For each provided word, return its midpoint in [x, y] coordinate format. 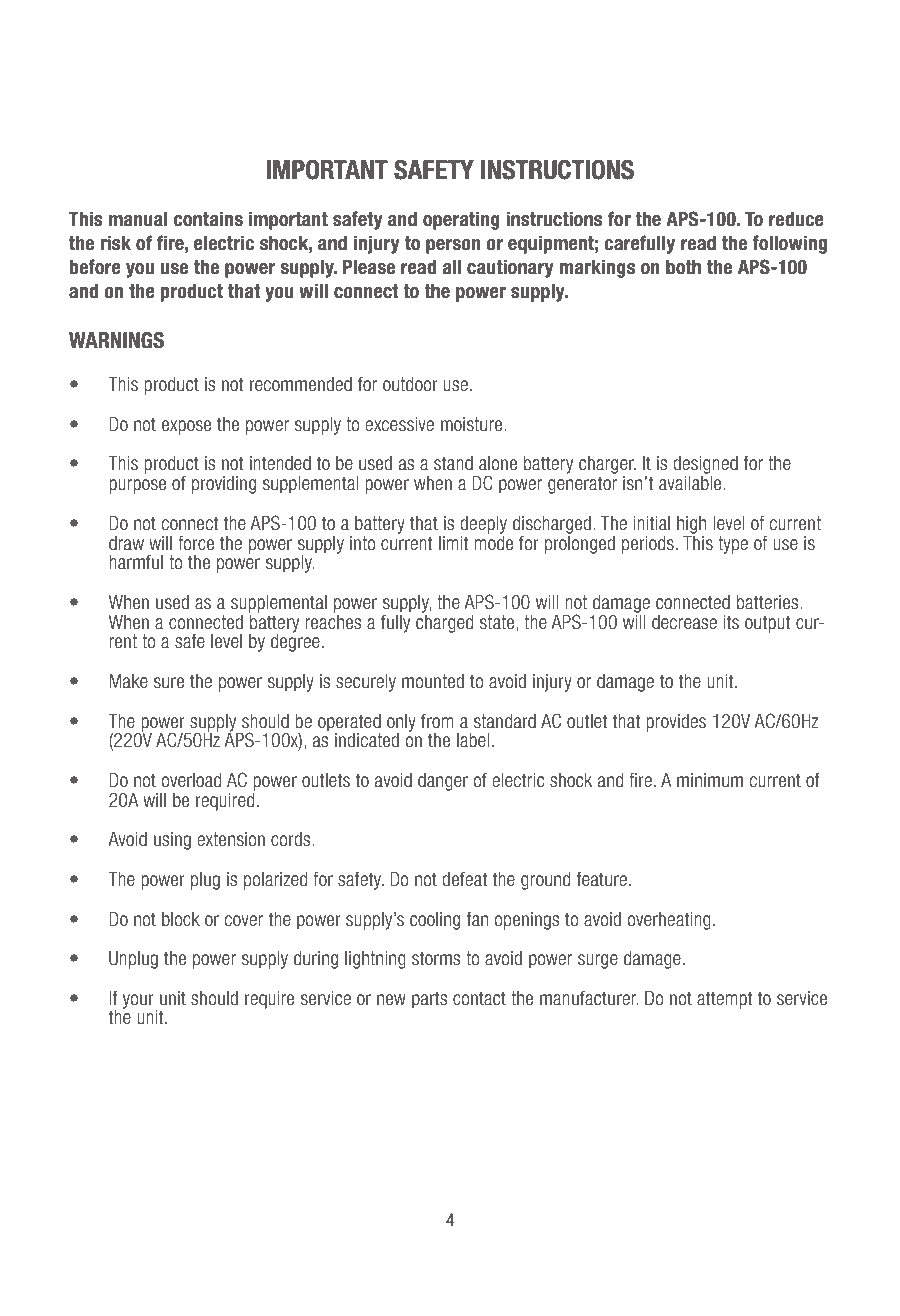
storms [436, 958]
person [453, 246]
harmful [136, 561]
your [139, 1002]
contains [208, 219]
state [498, 622]
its [731, 622]
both [683, 267]
